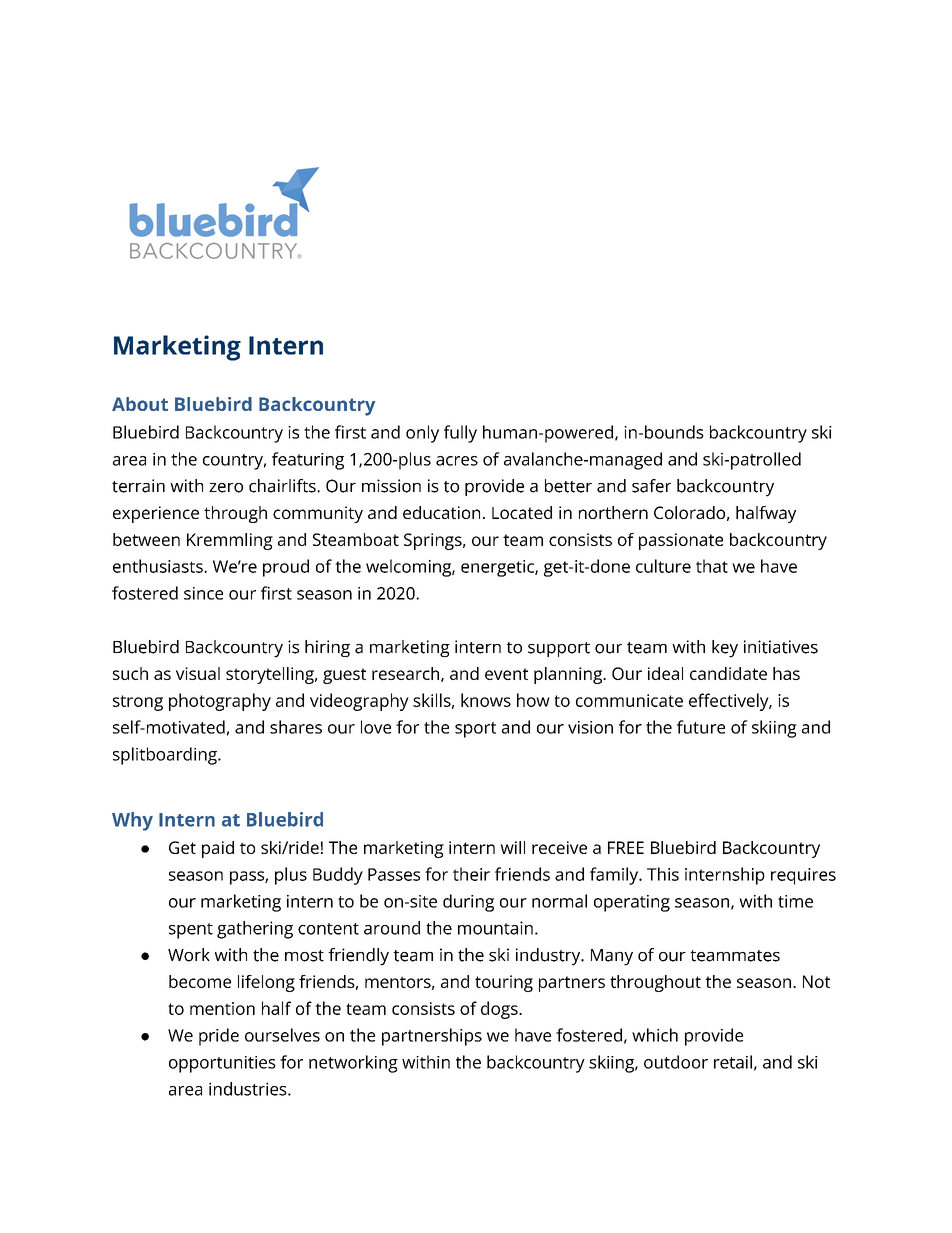 The height and width of the document is (1233, 952). I want to click on safer, so click(651, 486).
